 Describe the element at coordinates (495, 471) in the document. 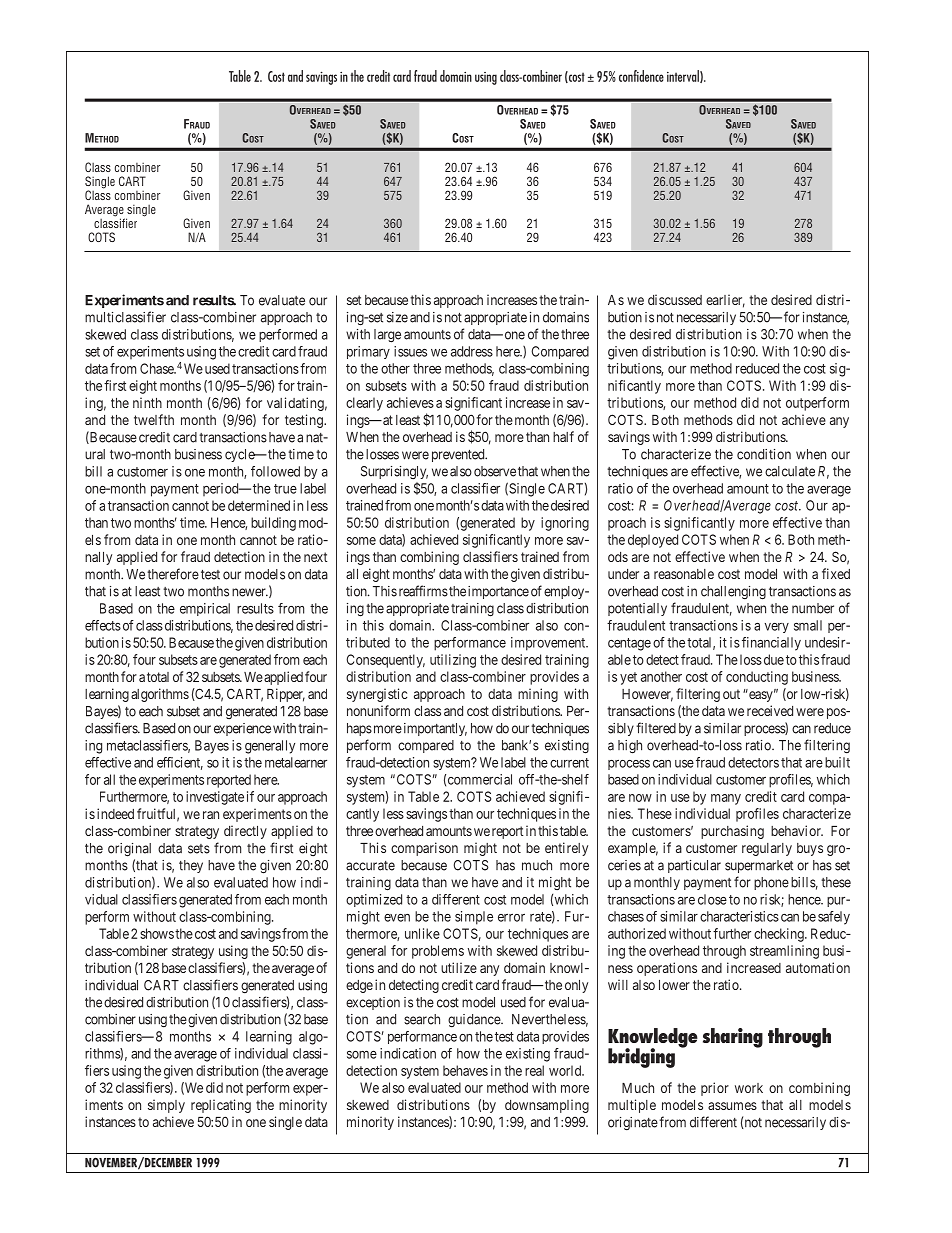

I see `observe` at that location.
